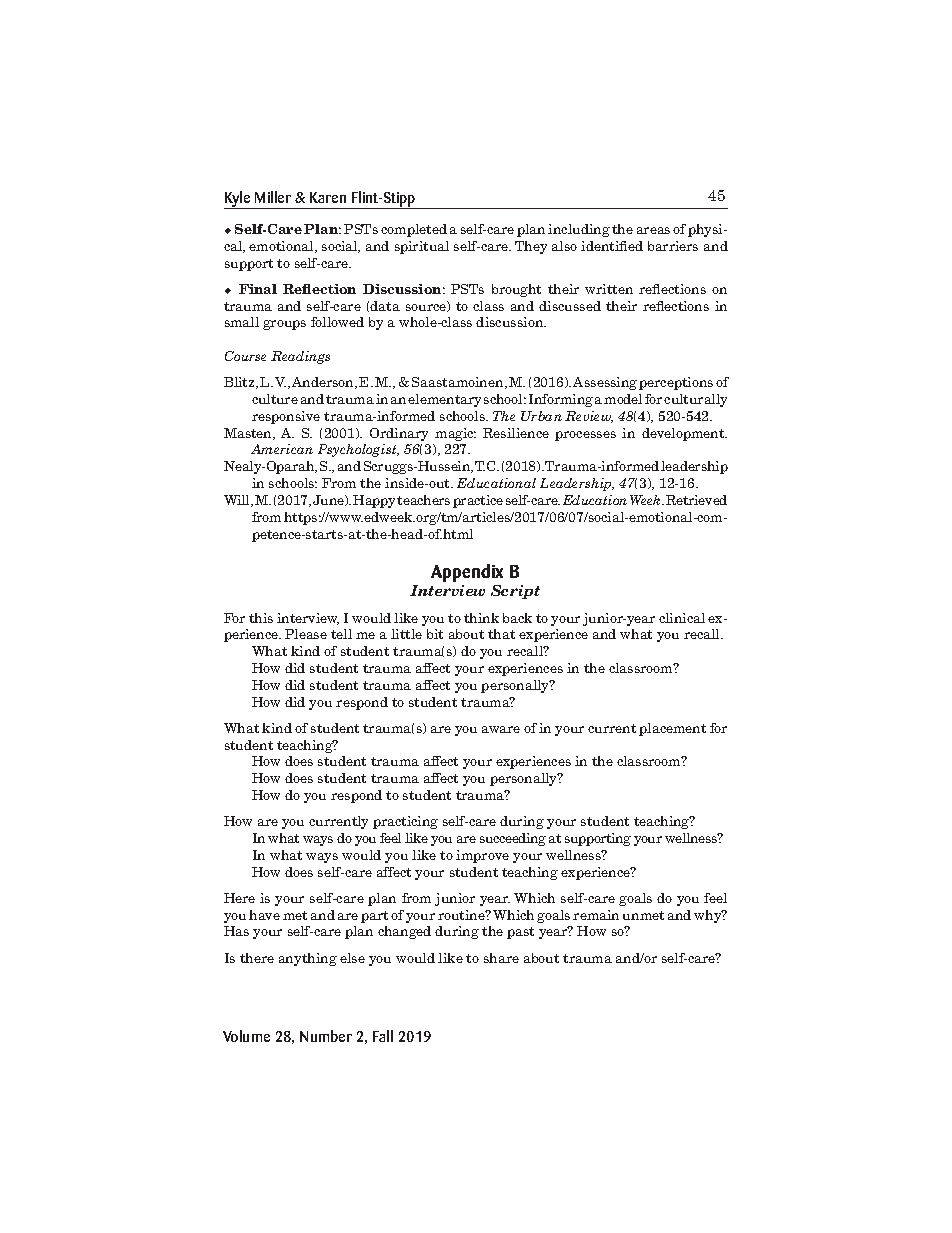 Image resolution: width=952 pixels, height=1233 pixels. I want to click on Number, so click(326, 1036).
